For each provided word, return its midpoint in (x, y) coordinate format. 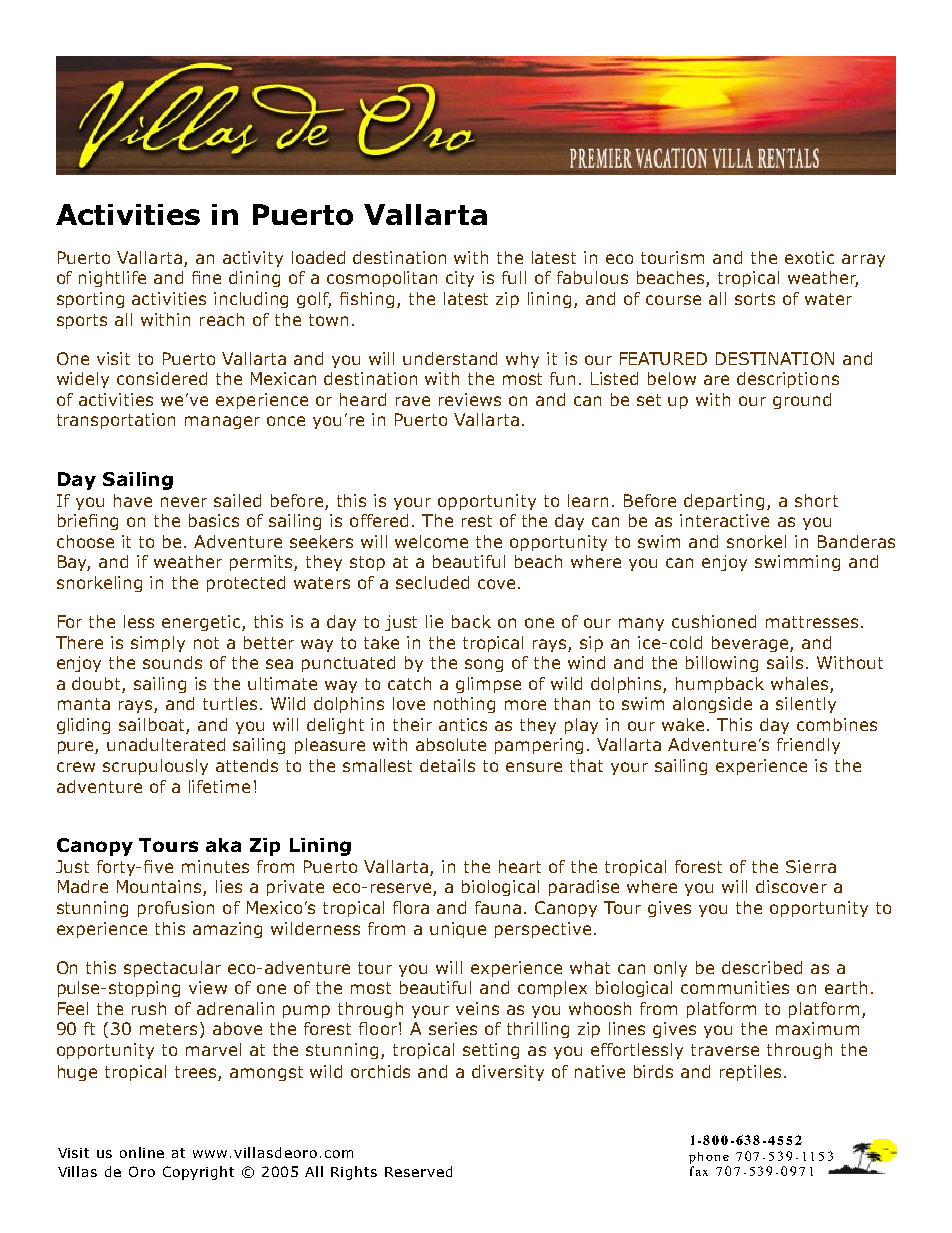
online (142, 1152)
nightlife (112, 279)
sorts (755, 299)
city (460, 279)
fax (699, 1171)
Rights (354, 1173)
